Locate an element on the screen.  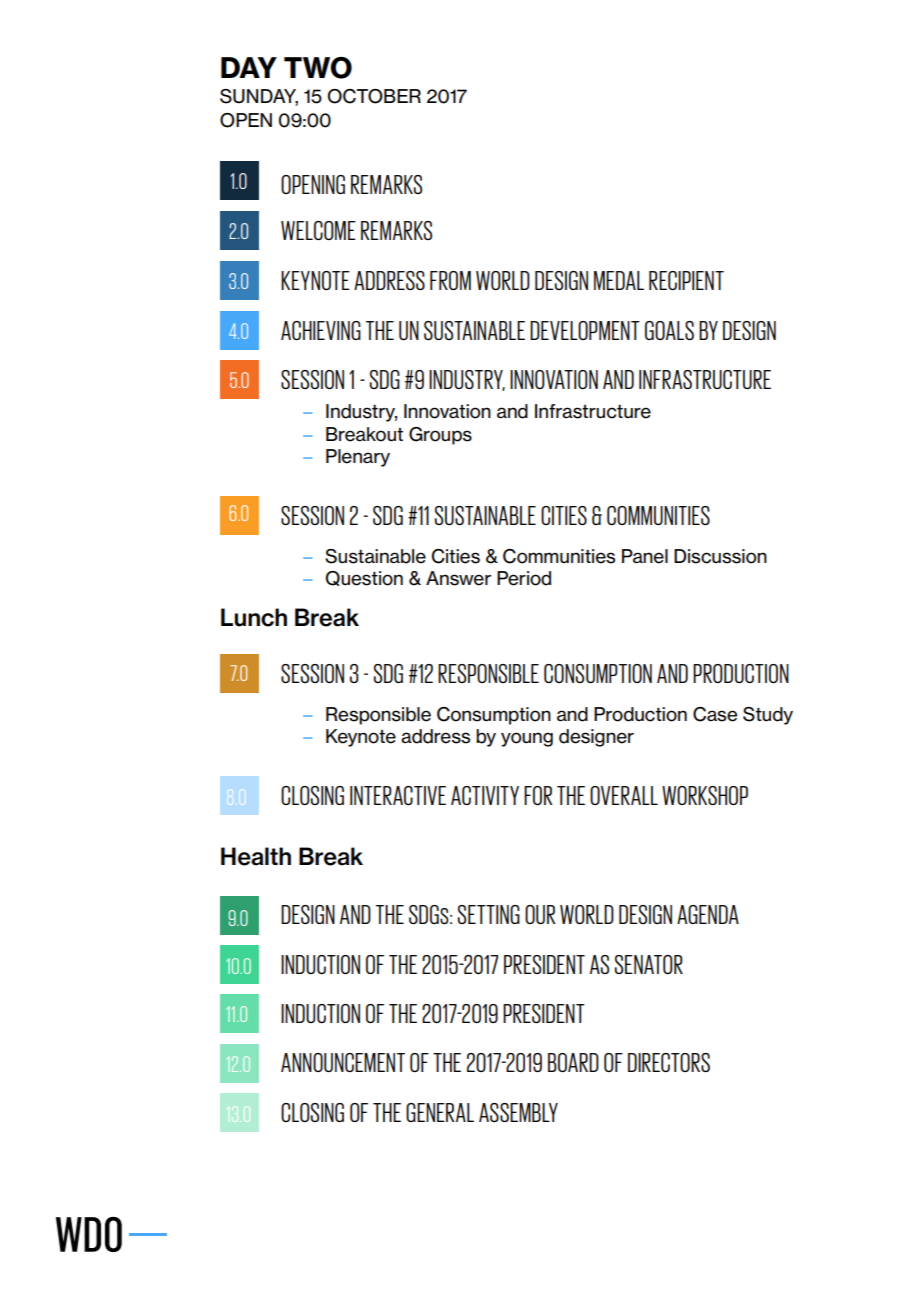
ANNOUNCEMENT is located at coordinates (343, 1062).
